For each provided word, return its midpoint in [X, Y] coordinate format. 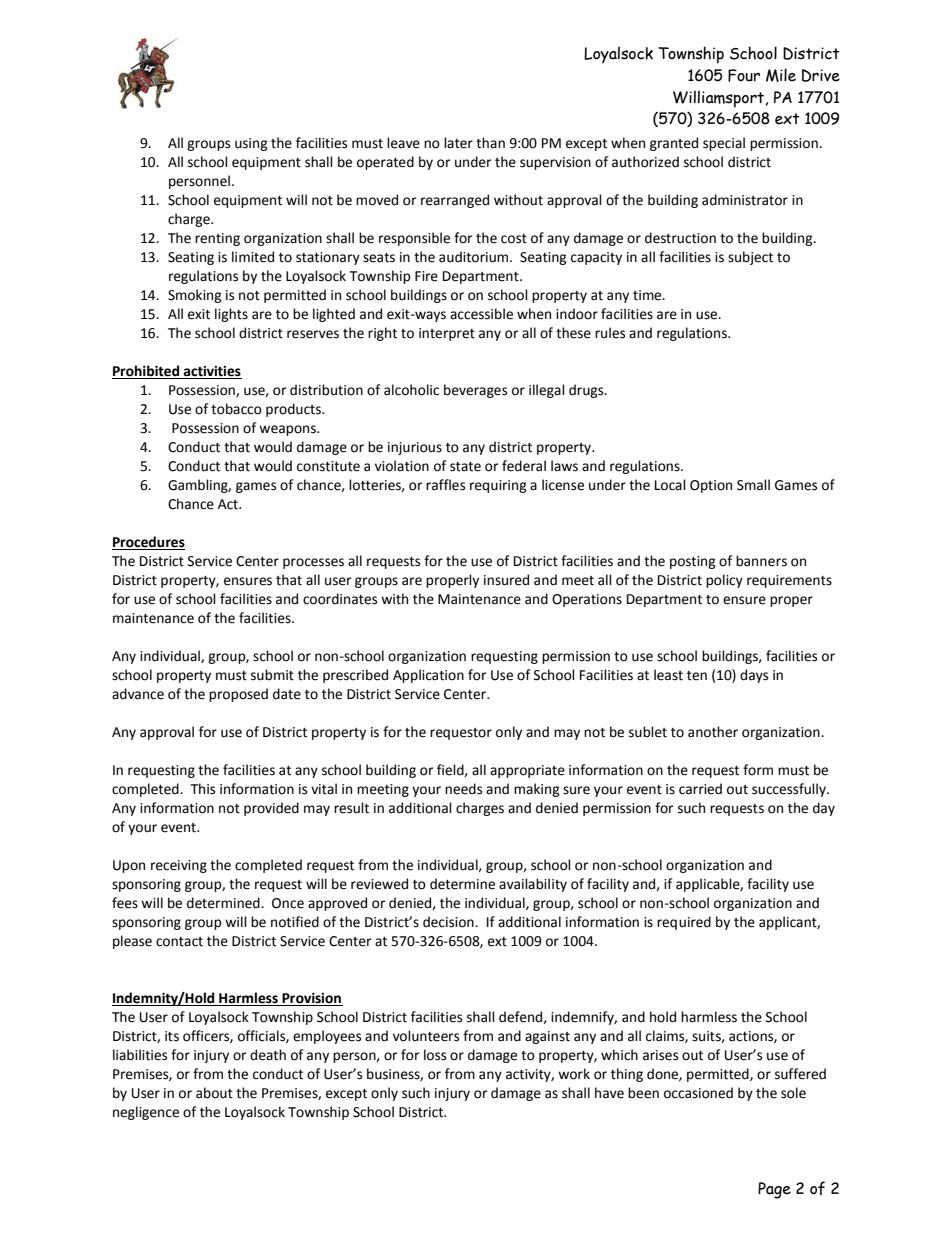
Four [744, 75]
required [684, 923]
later [458, 143]
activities [212, 372]
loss [435, 1055]
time [648, 295]
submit [272, 675]
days [754, 676]
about [214, 1093]
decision [449, 922]
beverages [475, 391]
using [251, 144]
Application [428, 676]
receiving [179, 866]
